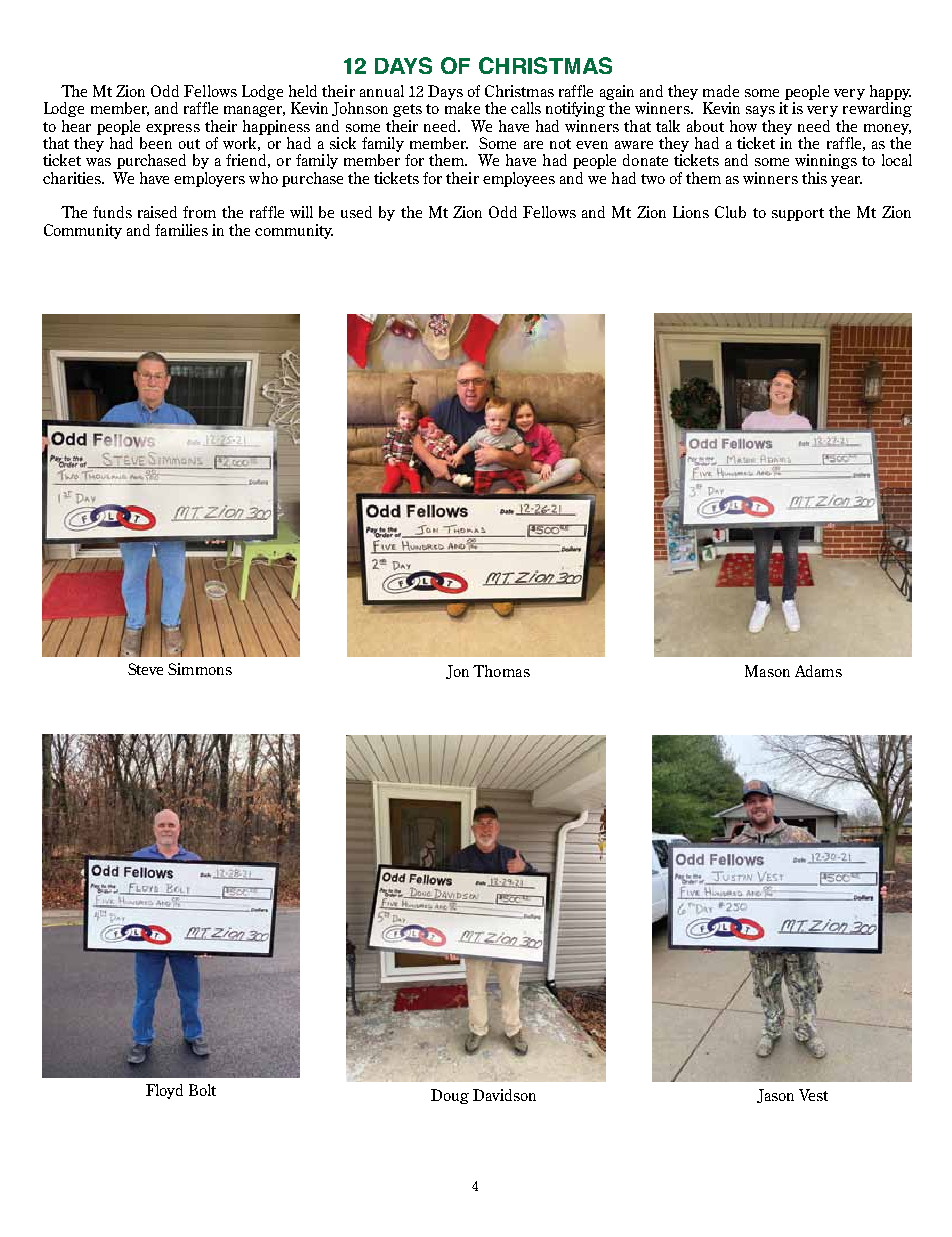 This document has height=1237, width=952. What do you see at coordinates (181, 230) in the document?
I see `families` at bounding box center [181, 230].
